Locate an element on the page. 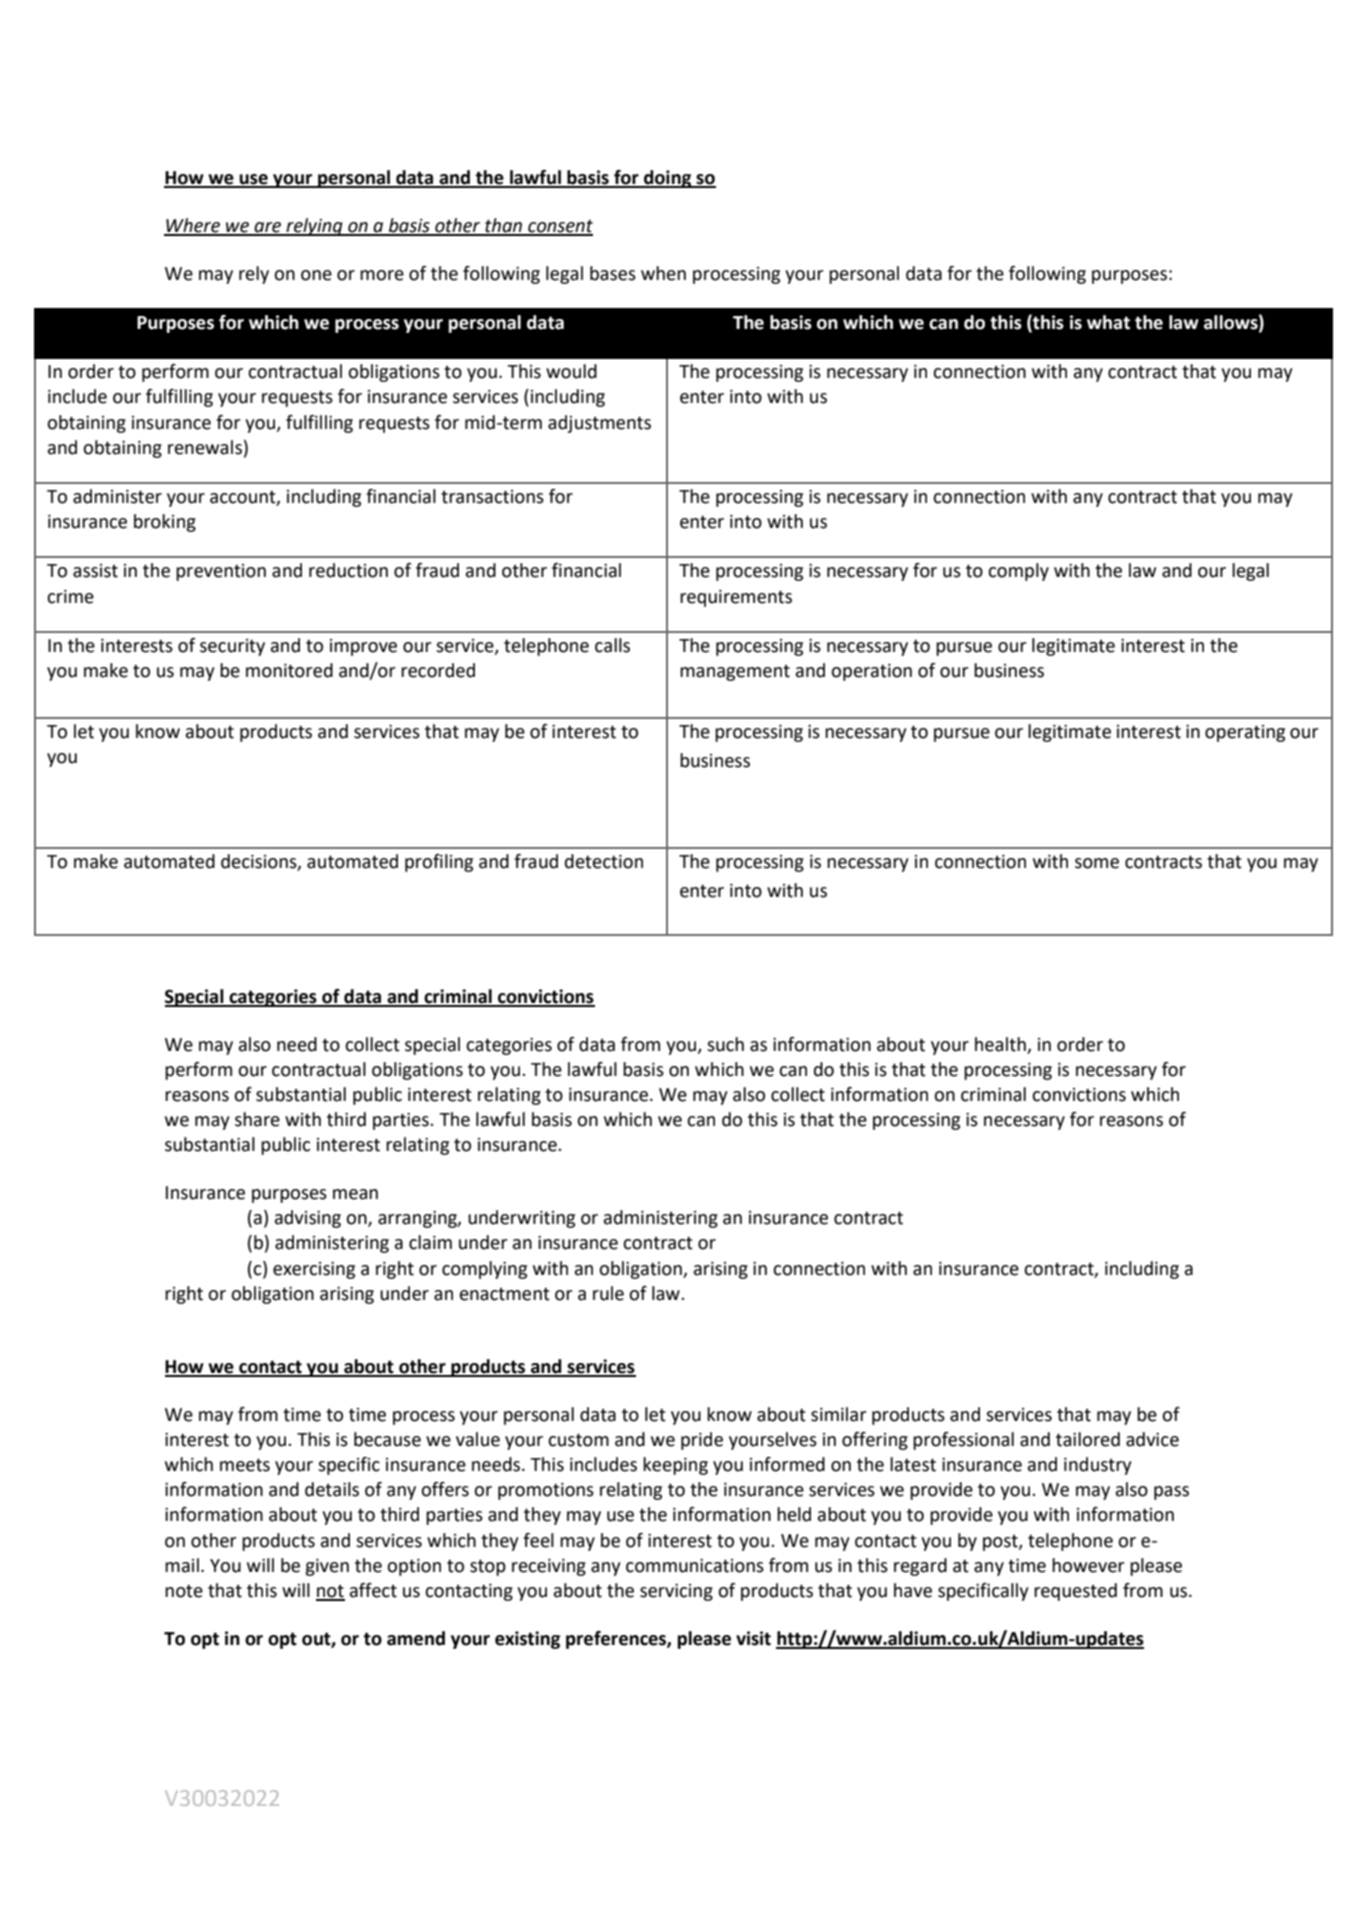  Where is located at coordinates (193, 226).
